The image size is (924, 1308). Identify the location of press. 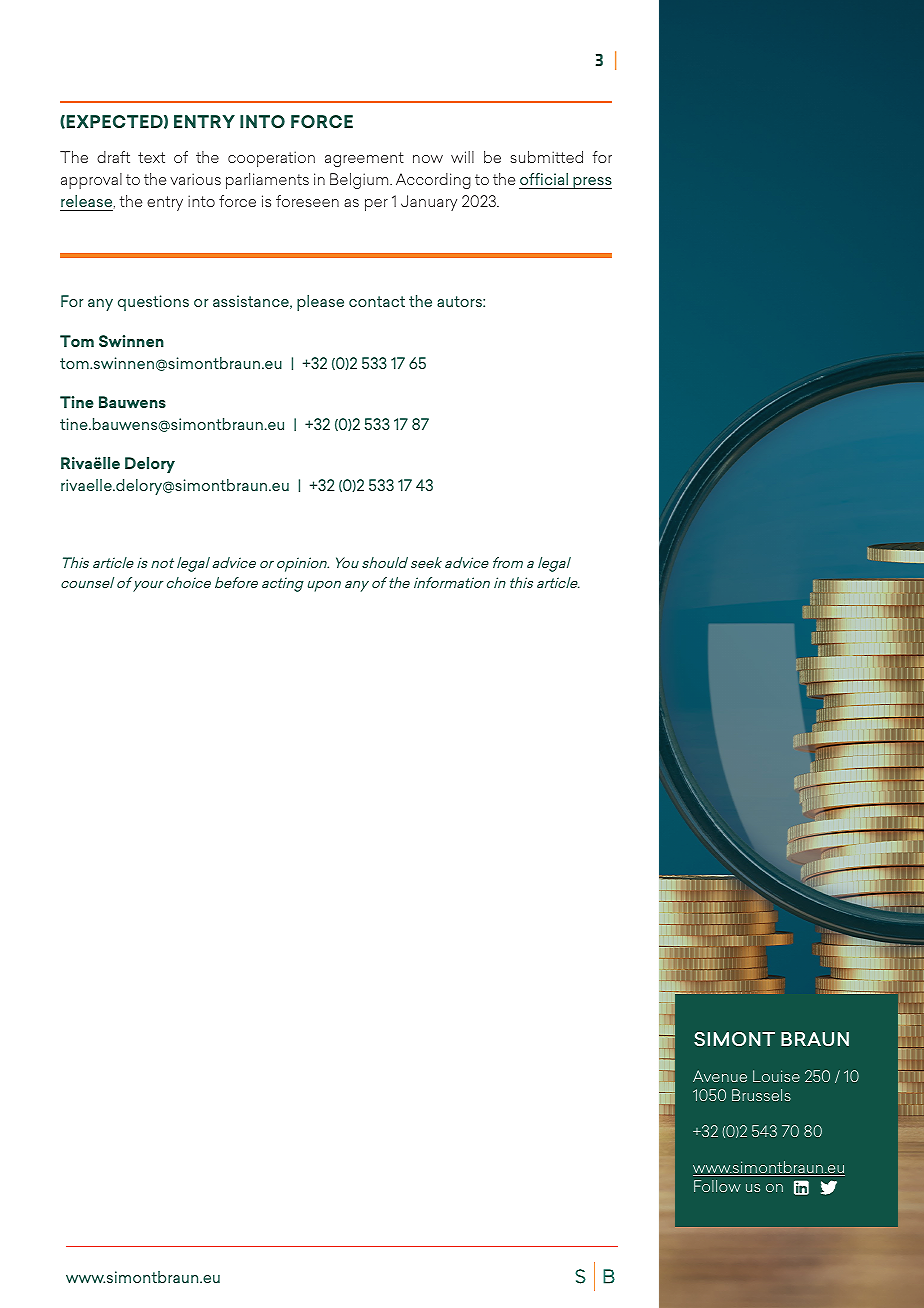
(591, 183).
